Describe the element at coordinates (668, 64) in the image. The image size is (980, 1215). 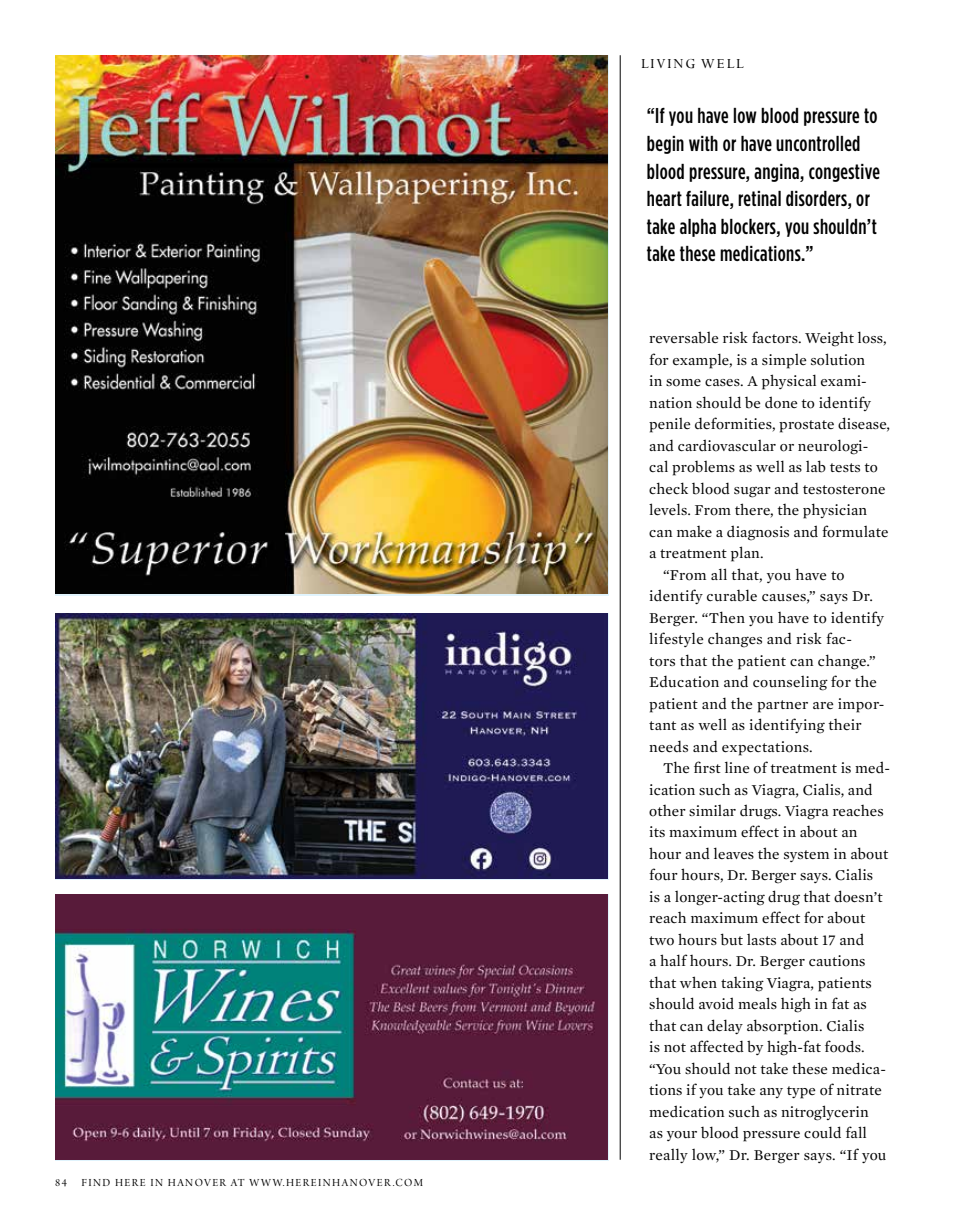
I see `LIVING` at that location.
